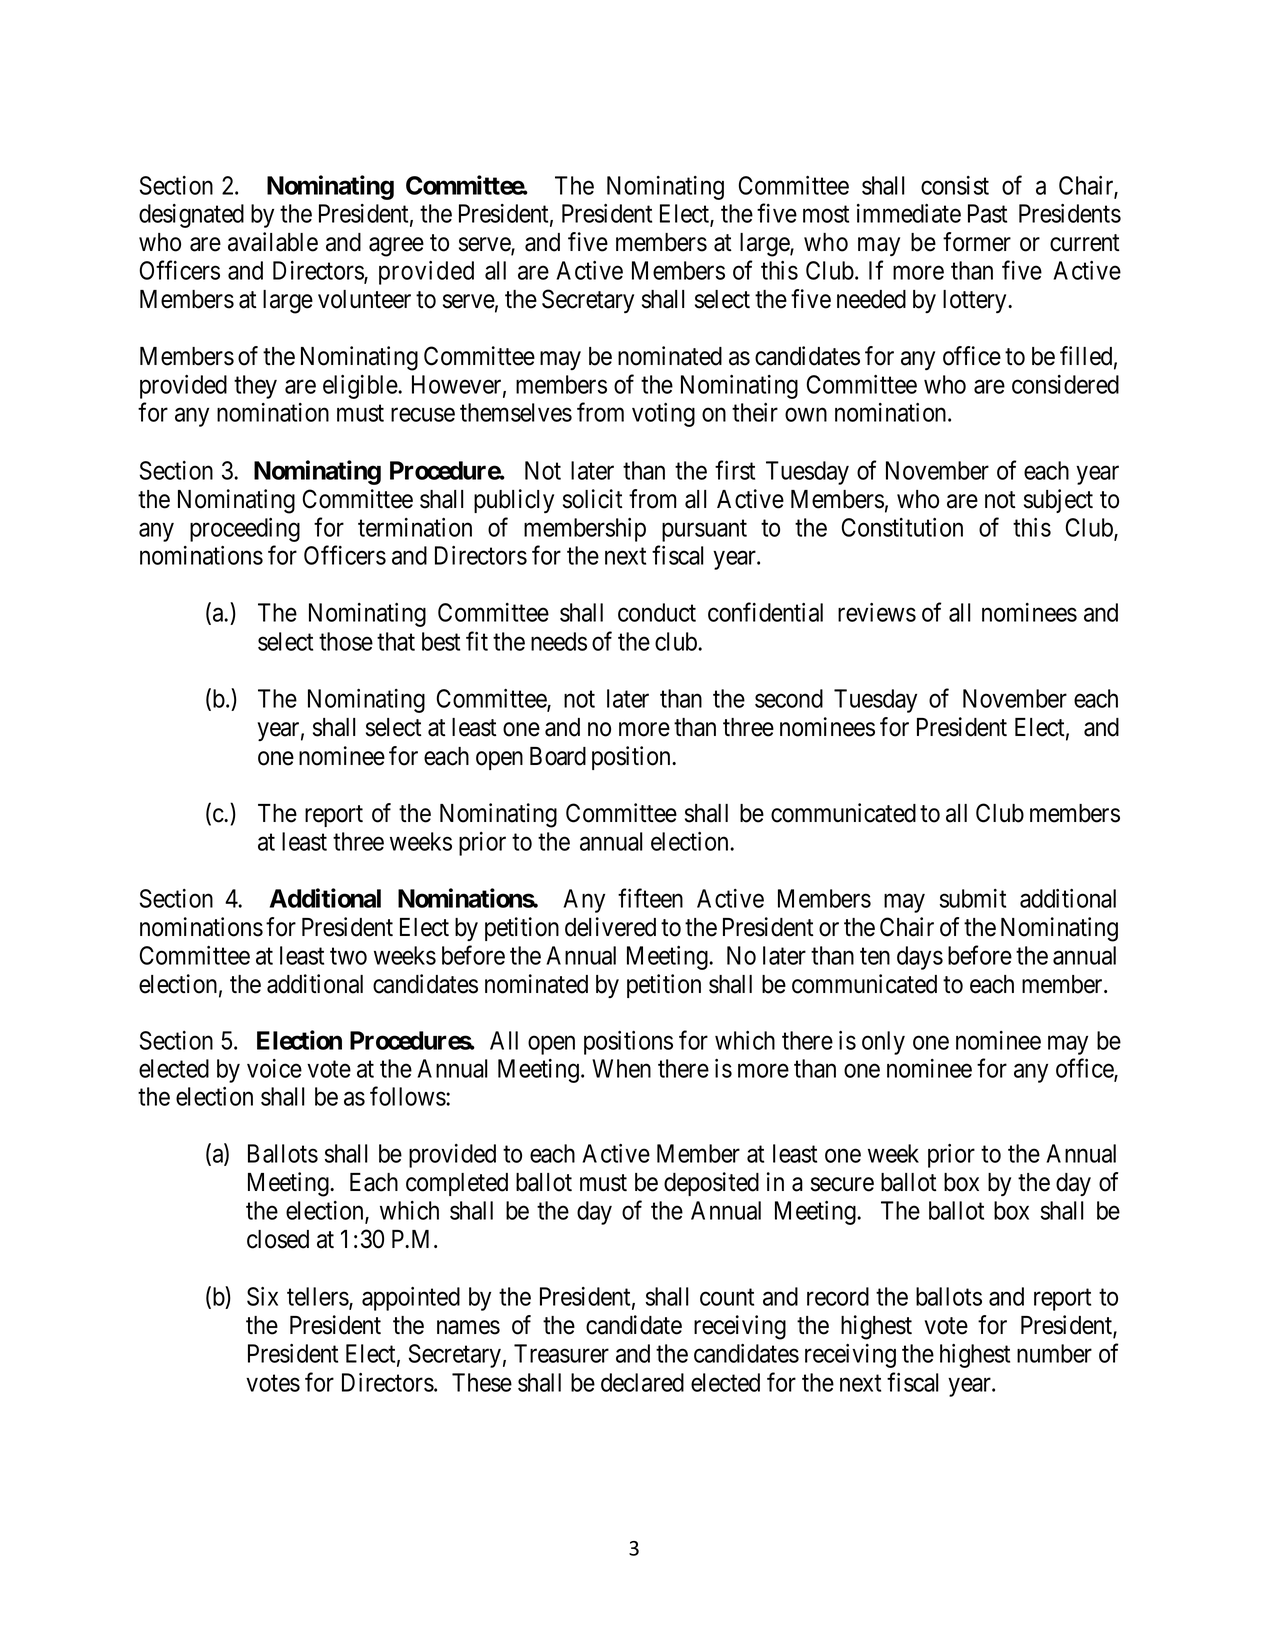 This screenshot has height=1643, width=1269. I want to click on most, so click(826, 214).
